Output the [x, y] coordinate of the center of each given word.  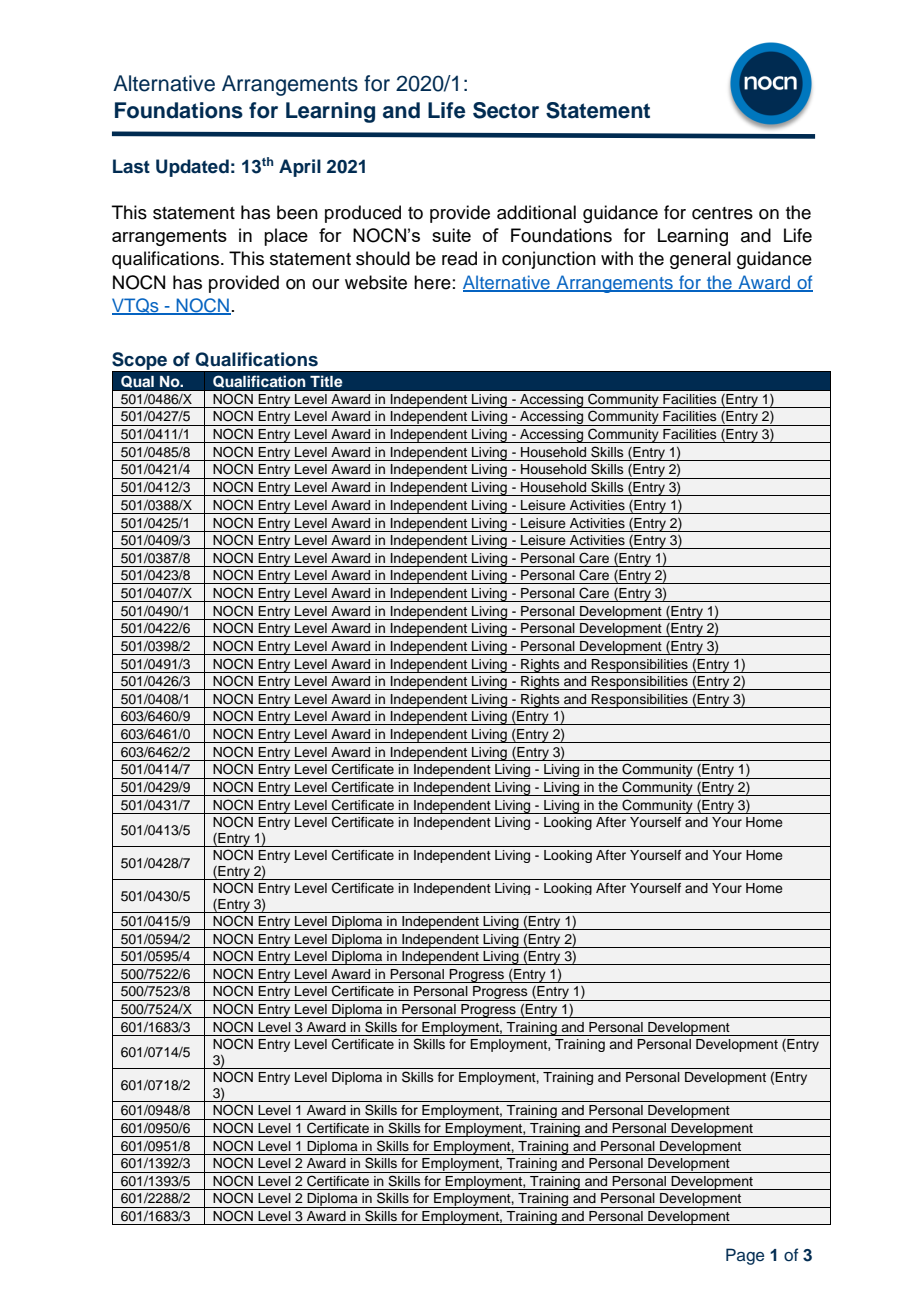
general [700, 260]
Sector [506, 110]
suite [451, 235]
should [383, 258]
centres [722, 213]
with [617, 258]
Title [326, 381]
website [376, 282]
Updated [192, 168]
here [432, 282]
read [459, 258]
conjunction [549, 260]
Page [745, 1256]
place [286, 237]
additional [536, 212]
